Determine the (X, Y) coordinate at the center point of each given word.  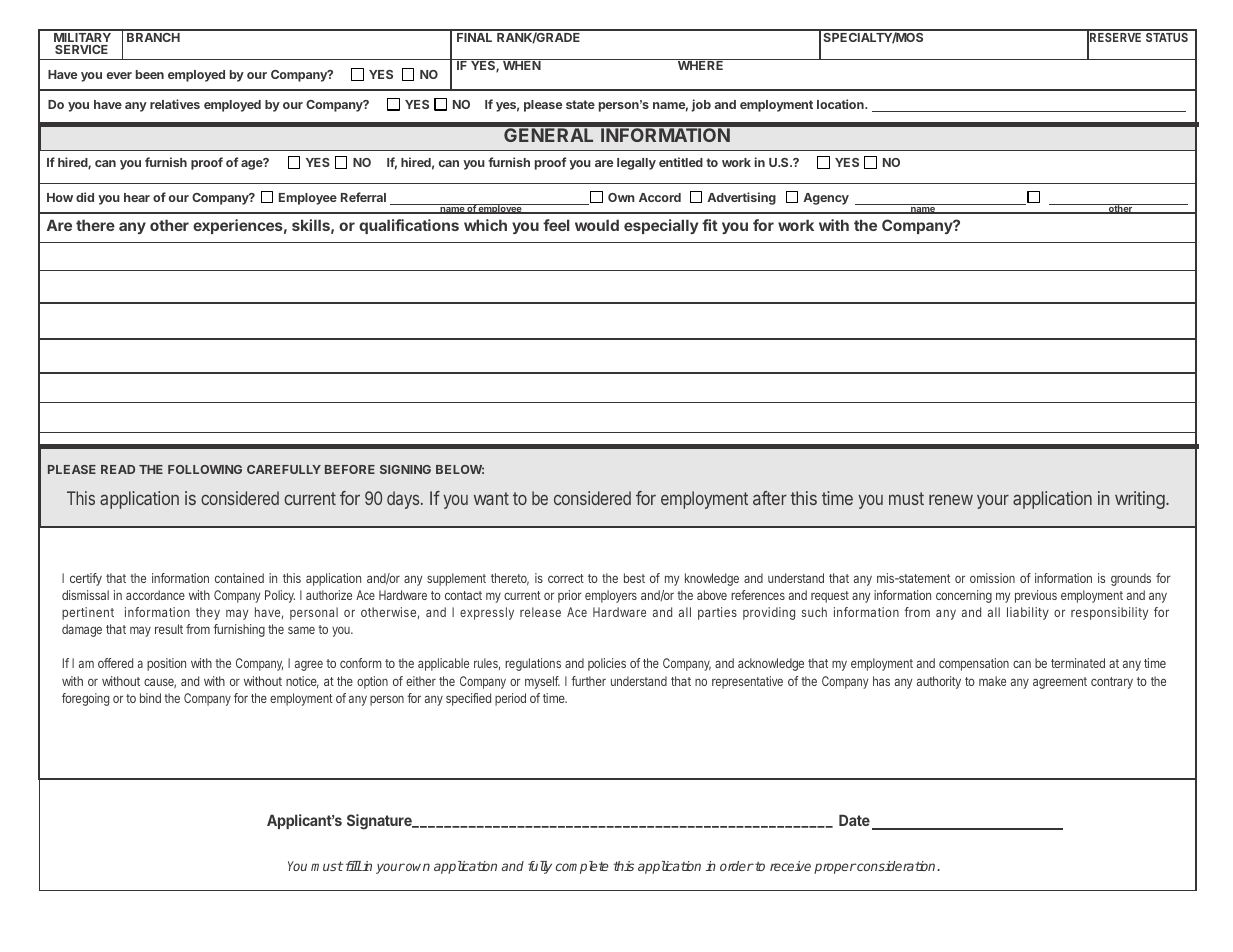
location (841, 104)
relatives (175, 104)
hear (137, 197)
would (597, 225)
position (166, 664)
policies (607, 664)
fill (352, 866)
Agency (826, 199)
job (701, 105)
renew (951, 500)
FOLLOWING (205, 469)
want (491, 498)
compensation (974, 664)
